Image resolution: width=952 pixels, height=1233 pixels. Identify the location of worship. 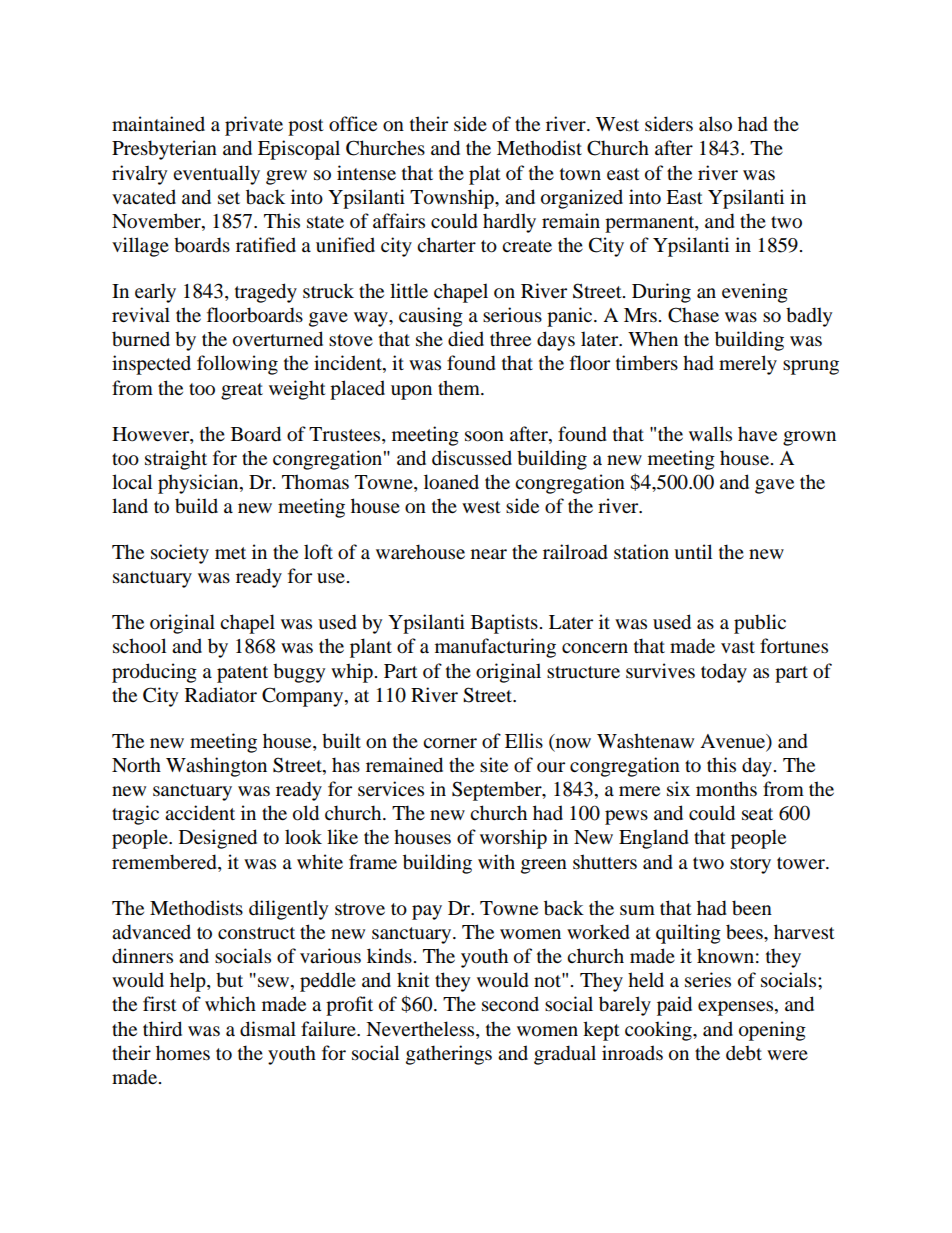
(513, 839).
